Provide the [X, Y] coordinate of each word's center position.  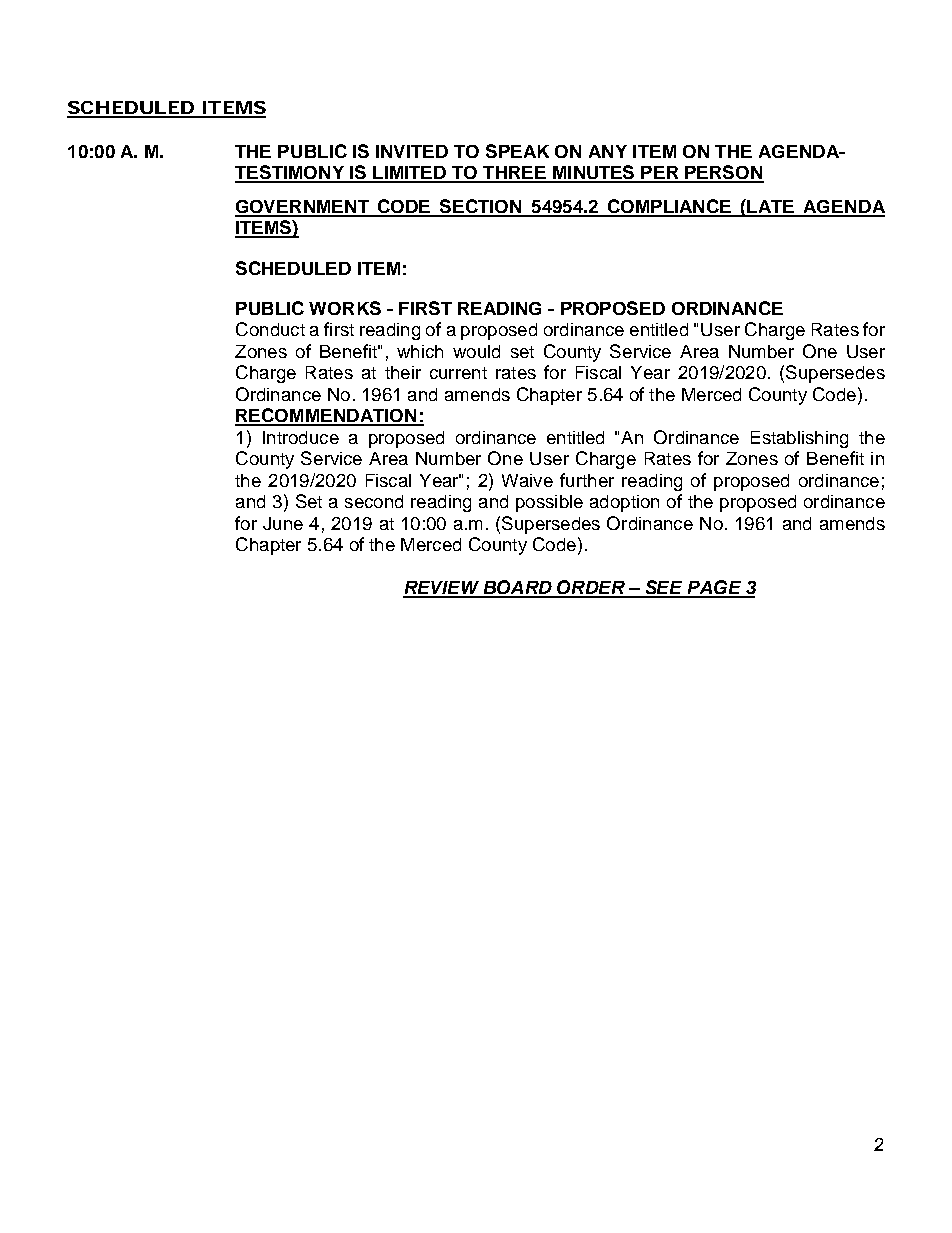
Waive [527, 480]
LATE [771, 208]
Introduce [301, 437]
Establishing [799, 439]
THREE [514, 174]
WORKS [345, 308]
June [283, 523]
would [476, 351]
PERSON [723, 173]
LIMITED [410, 174]
